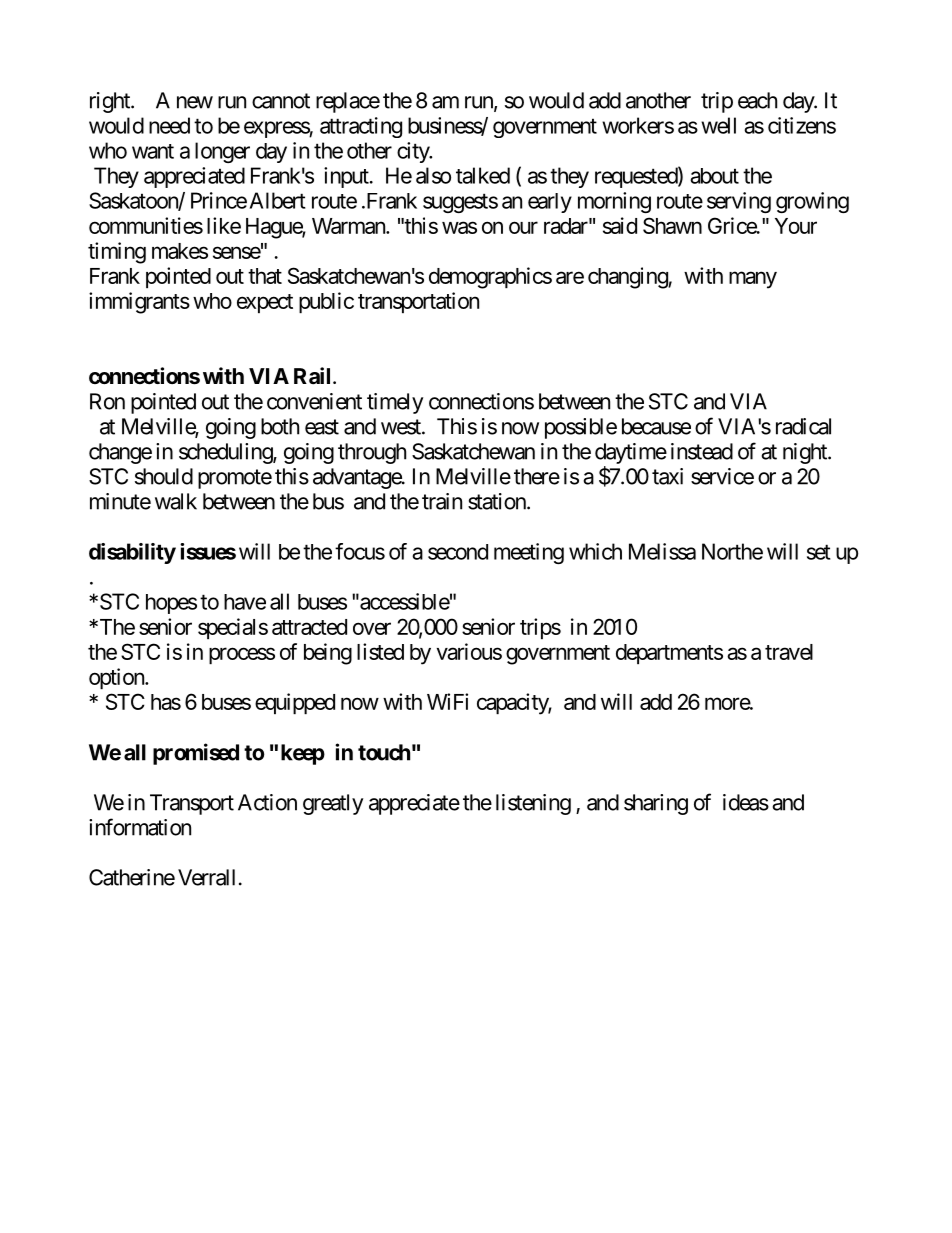  Describe the element at coordinates (667, 476) in the screenshot. I see `taxi` at that location.
